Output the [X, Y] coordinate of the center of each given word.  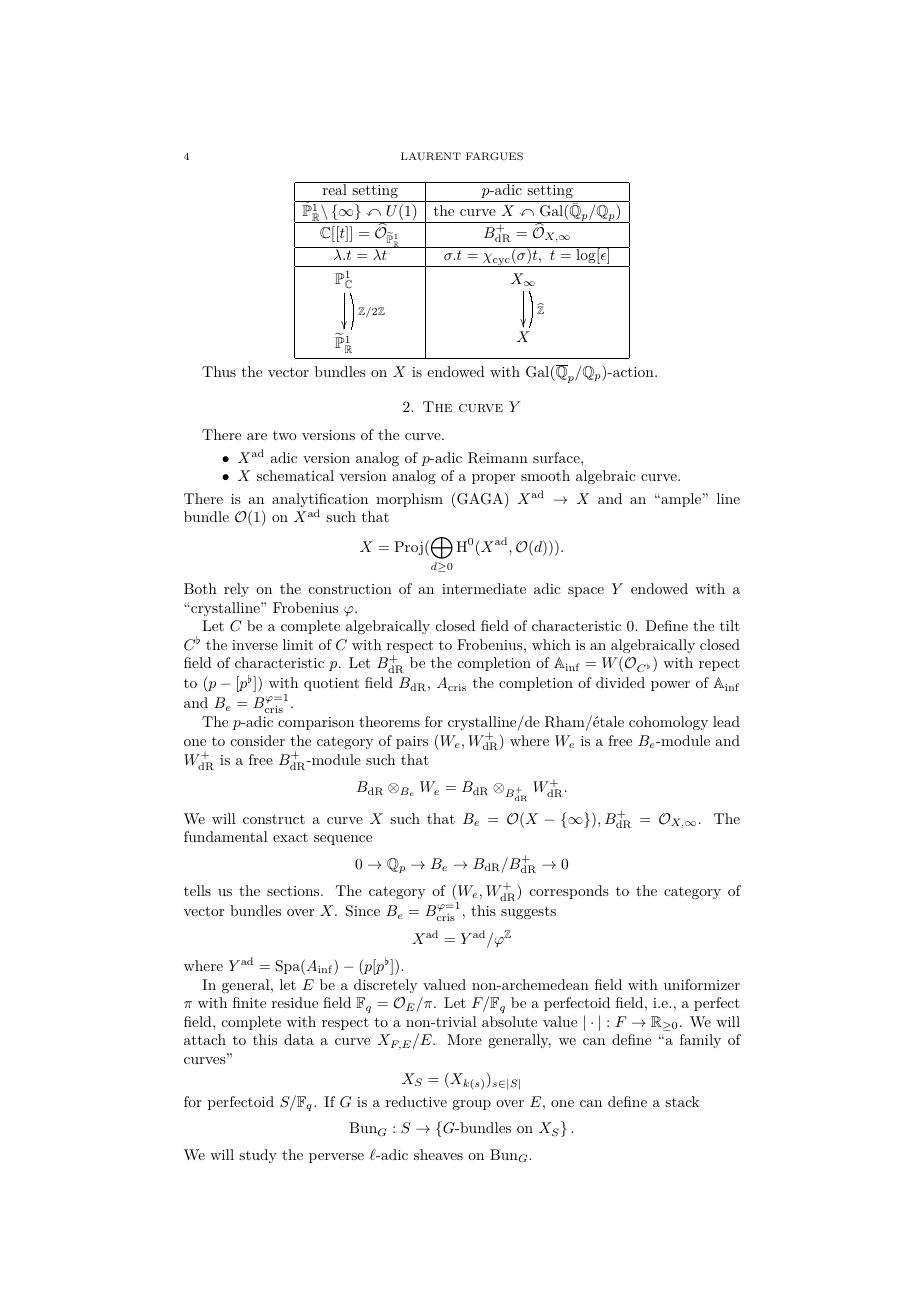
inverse [255, 645]
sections [294, 891]
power [670, 686]
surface [557, 457]
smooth [545, 475]
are [257, 436]
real [334, 188]
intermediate [484, 588]
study [258, 1156]
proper [493, 479]
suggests [528, 912]
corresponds [569, 892]
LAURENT [431, 156]
